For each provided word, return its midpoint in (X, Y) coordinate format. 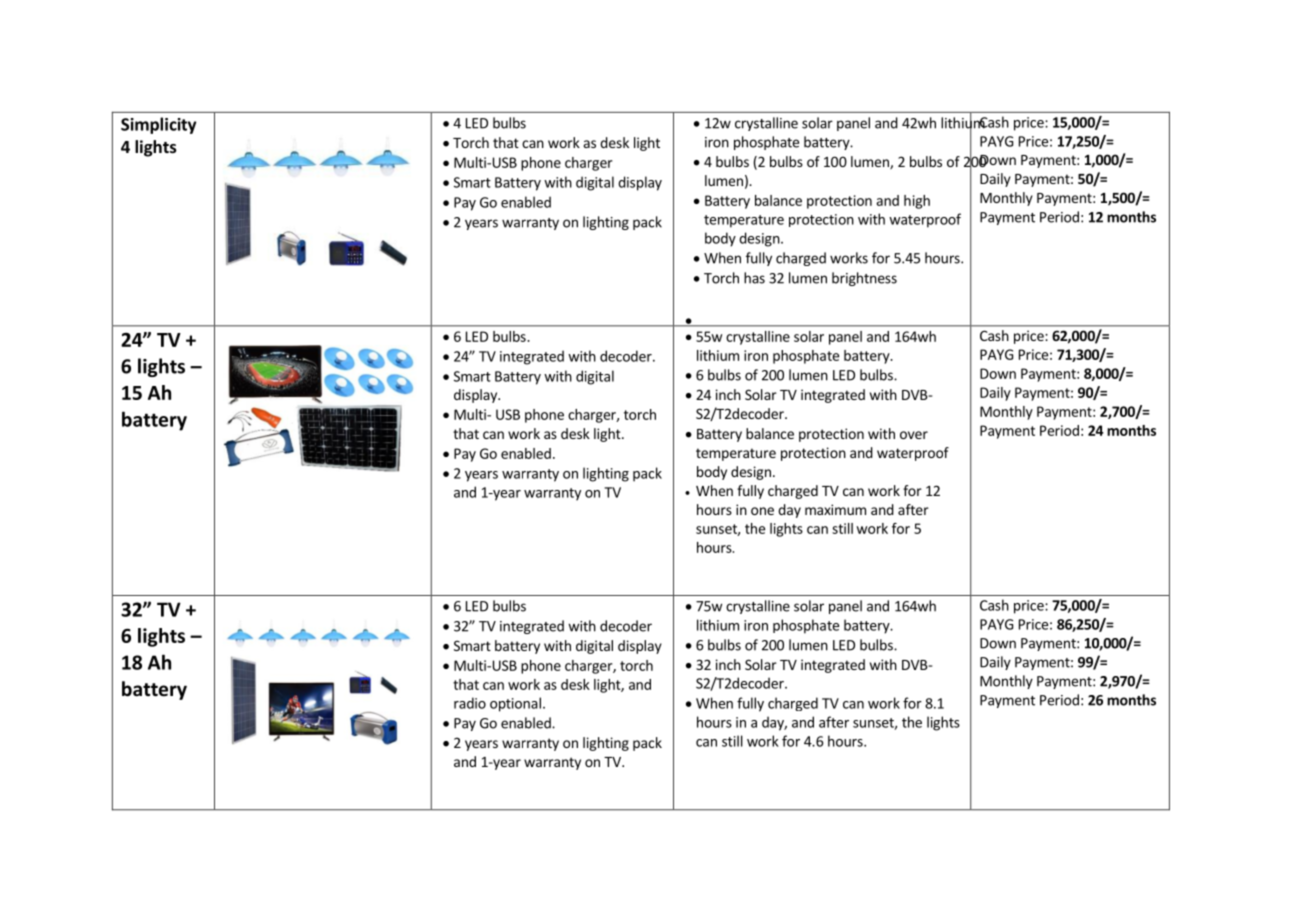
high (917, 202)
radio (470, 703)
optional (515, 704)
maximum (835, 509)
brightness (864, 279)
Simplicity (158, 125)
